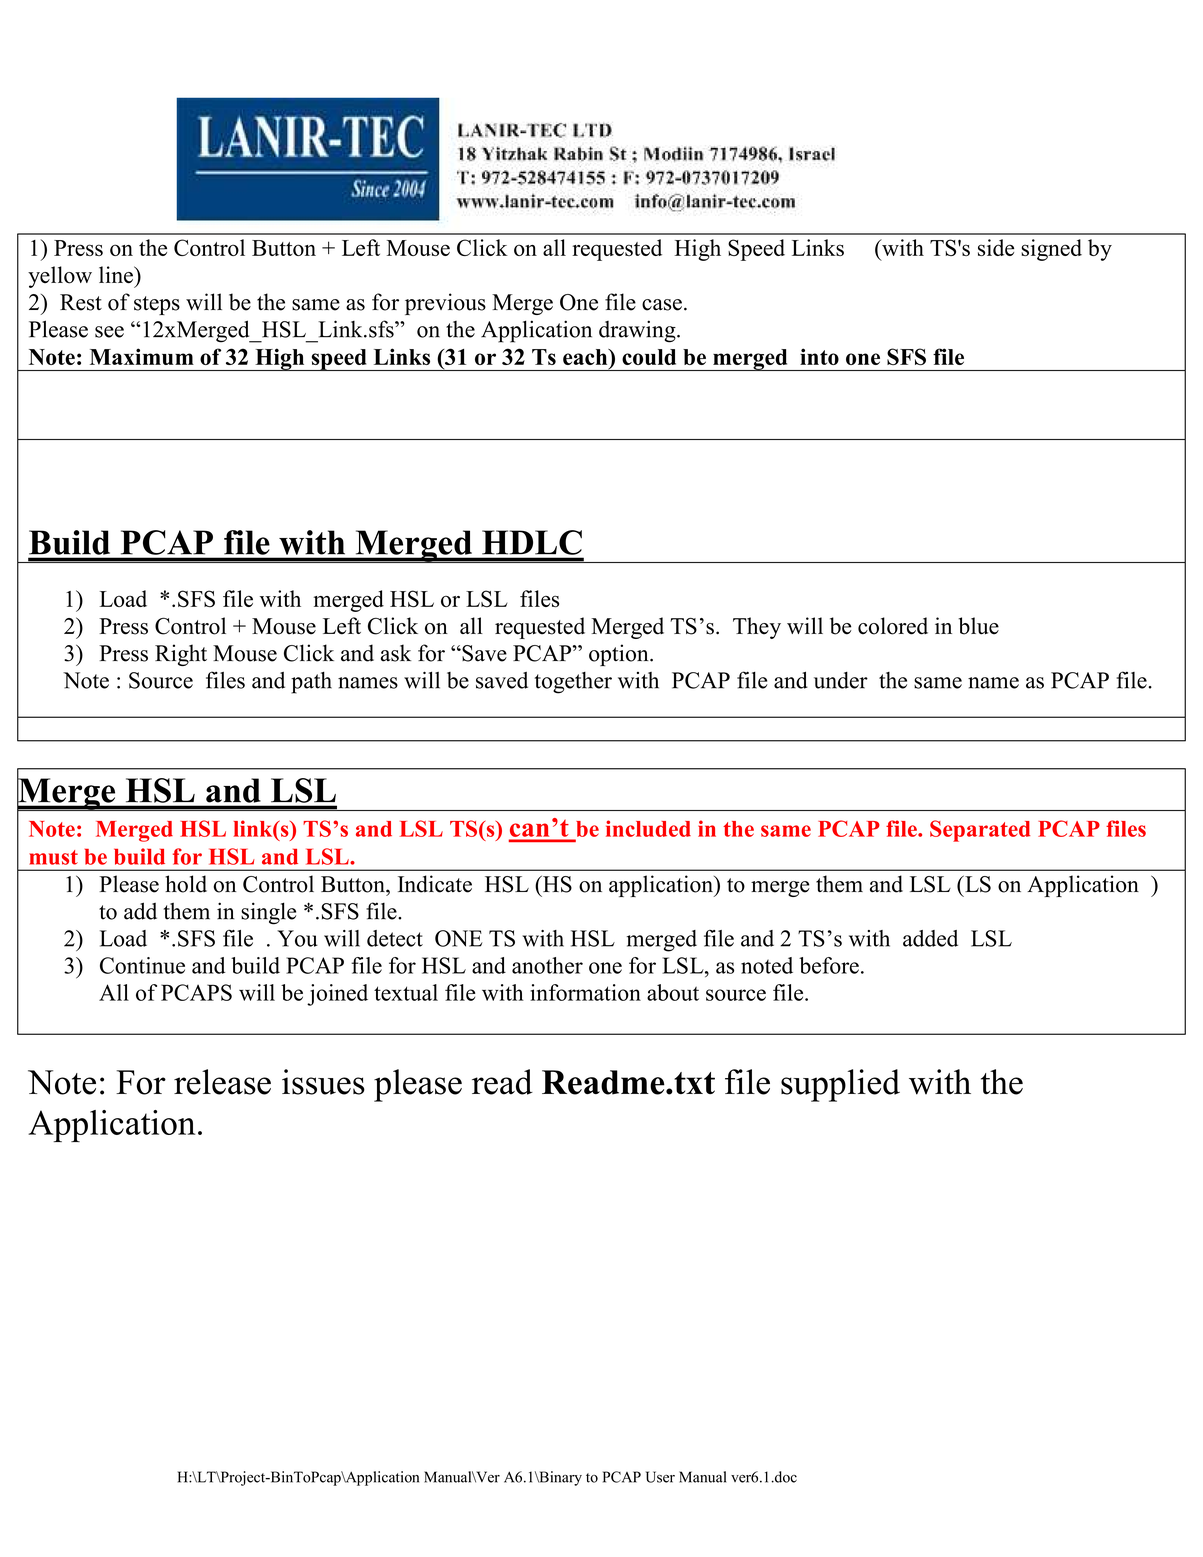  Describe the element at coordinates (648, 828) in the page. I see `included` at that location.
